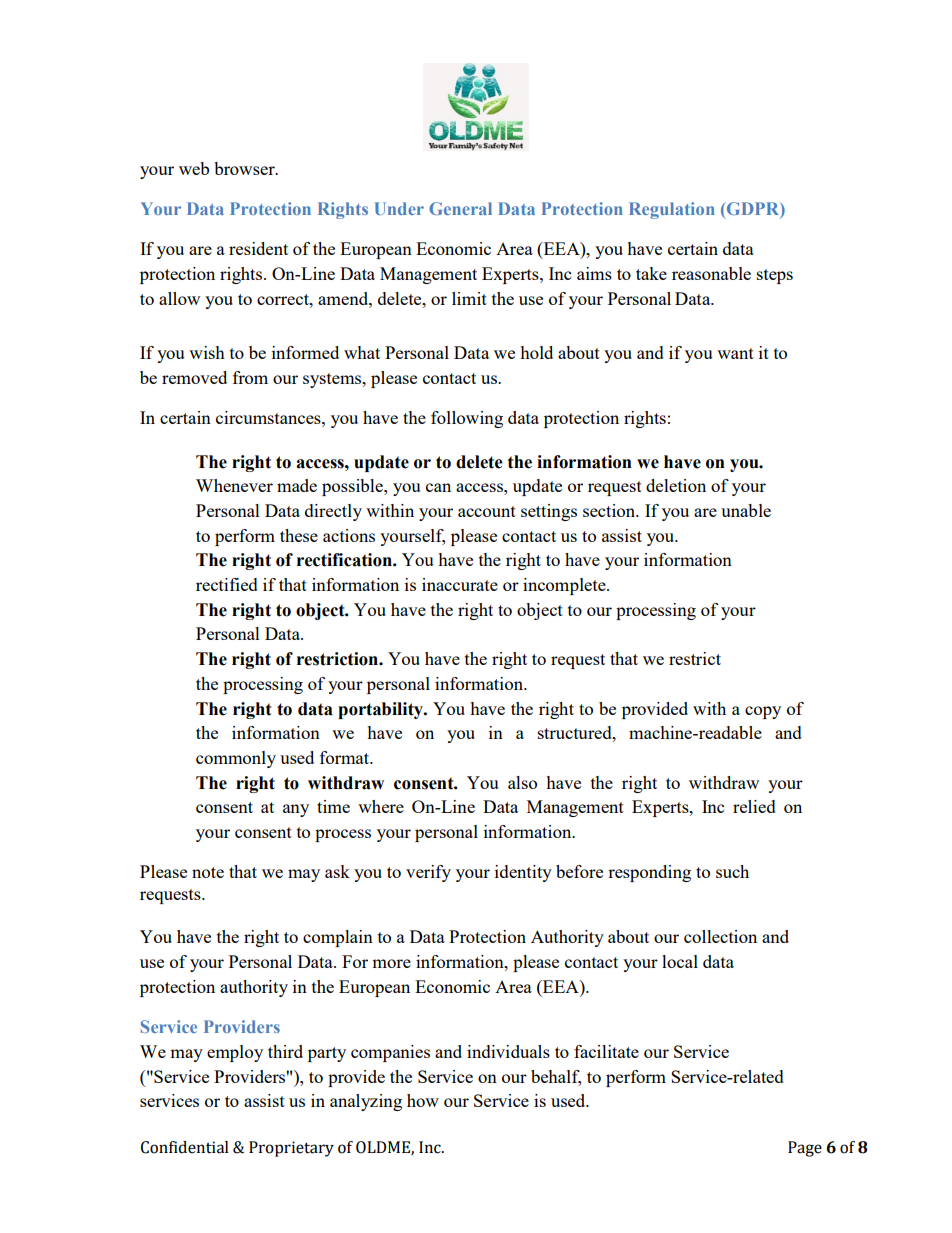 The height and width of the screenshot is (1233, 952). Describe the element at coordinates (672, 210) in the screenshot. I see `Regulation` at that location.
